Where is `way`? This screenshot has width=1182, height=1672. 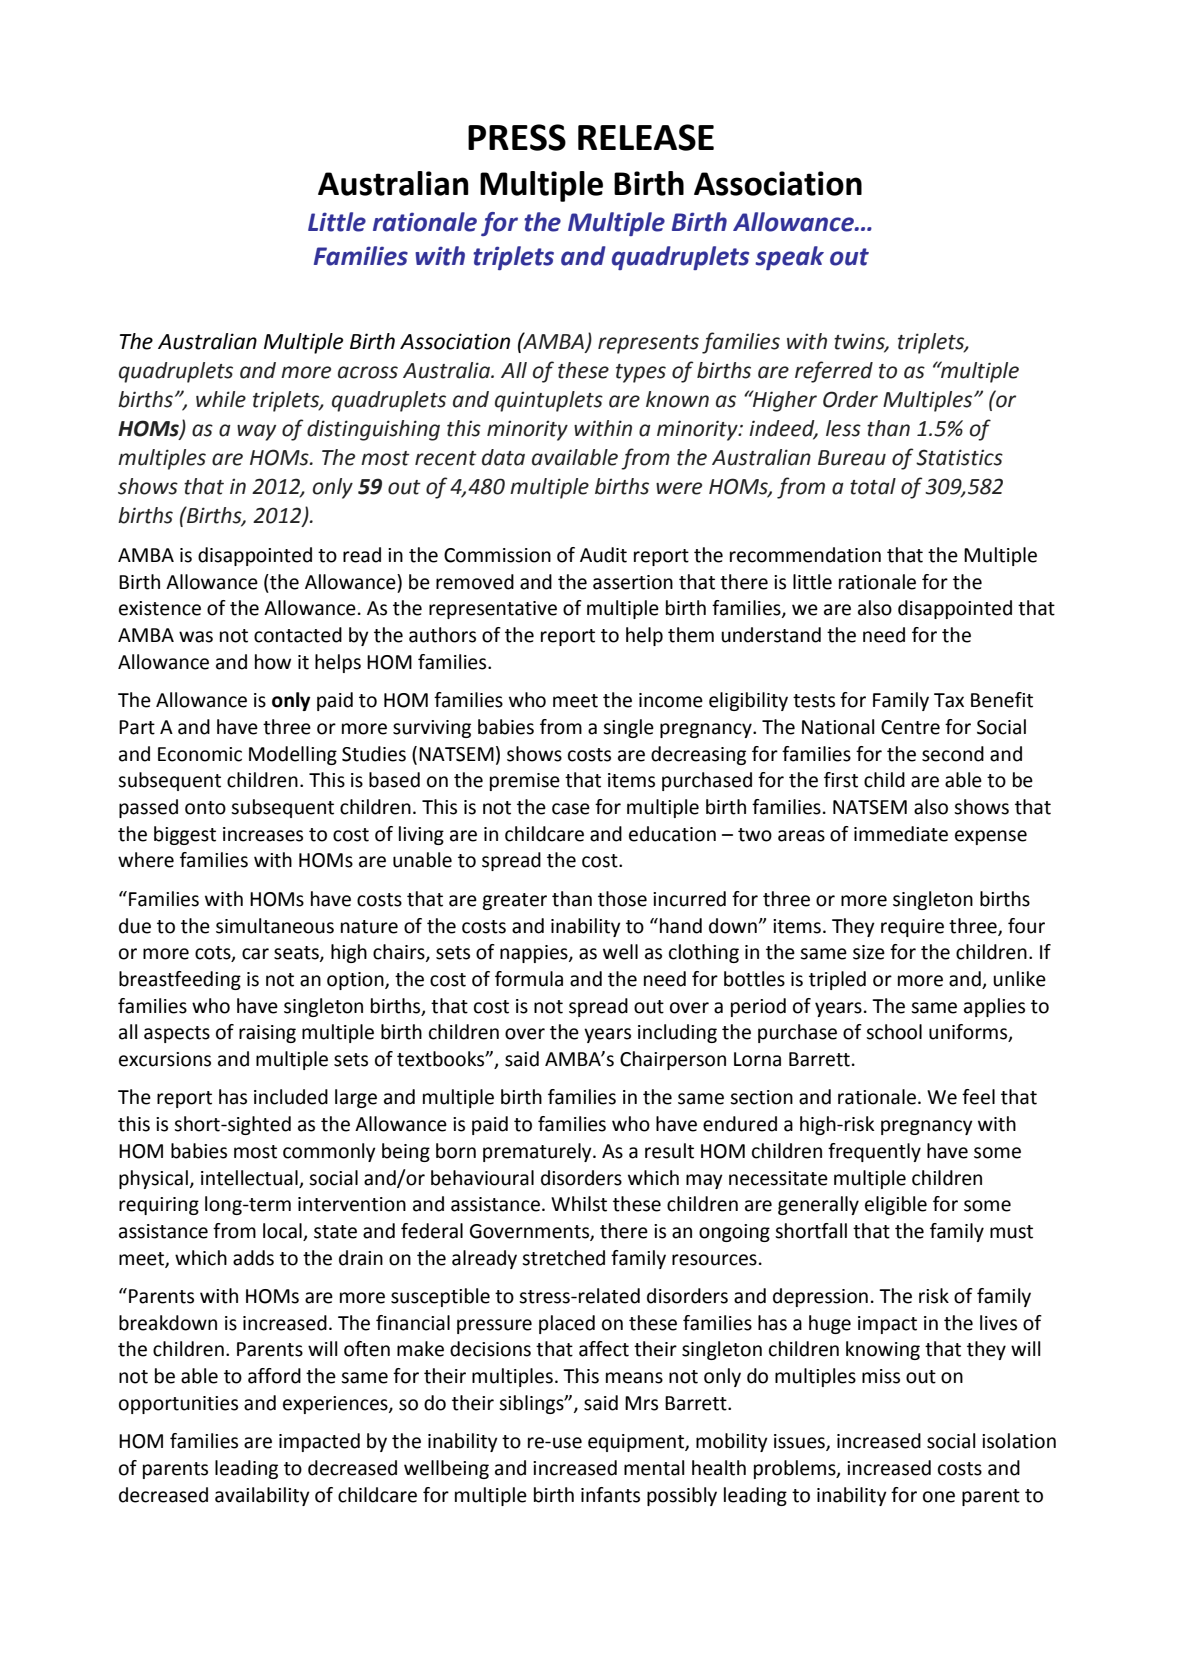 way is located at coordinates (256, 432).
